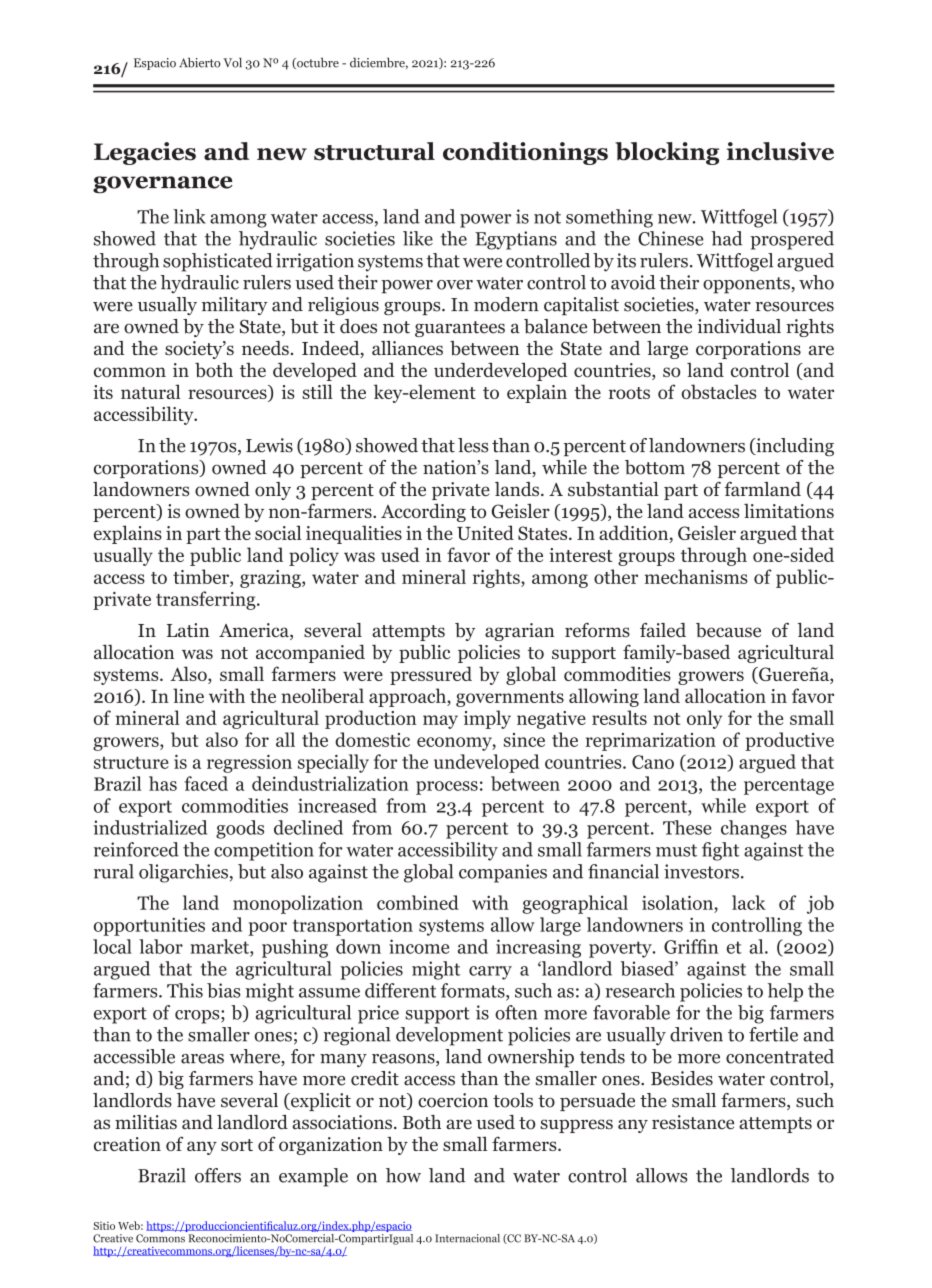 This document has height=1288, width=932. Describe the element at coordinates (188, 630) in the document. I see `Latin` at that location.
